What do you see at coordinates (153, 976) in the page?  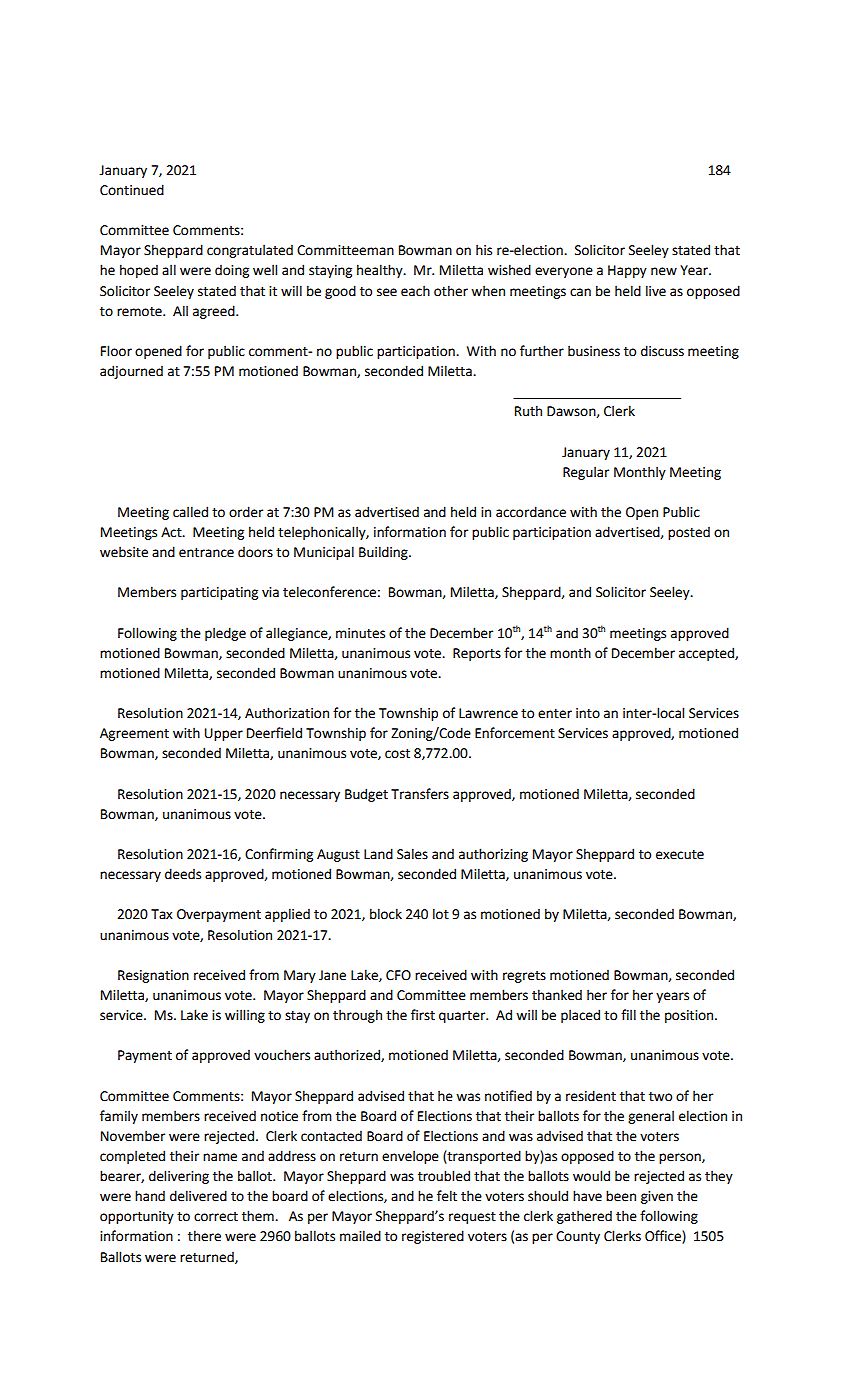 I see `Resignation` at bounding box center [153, 976].
